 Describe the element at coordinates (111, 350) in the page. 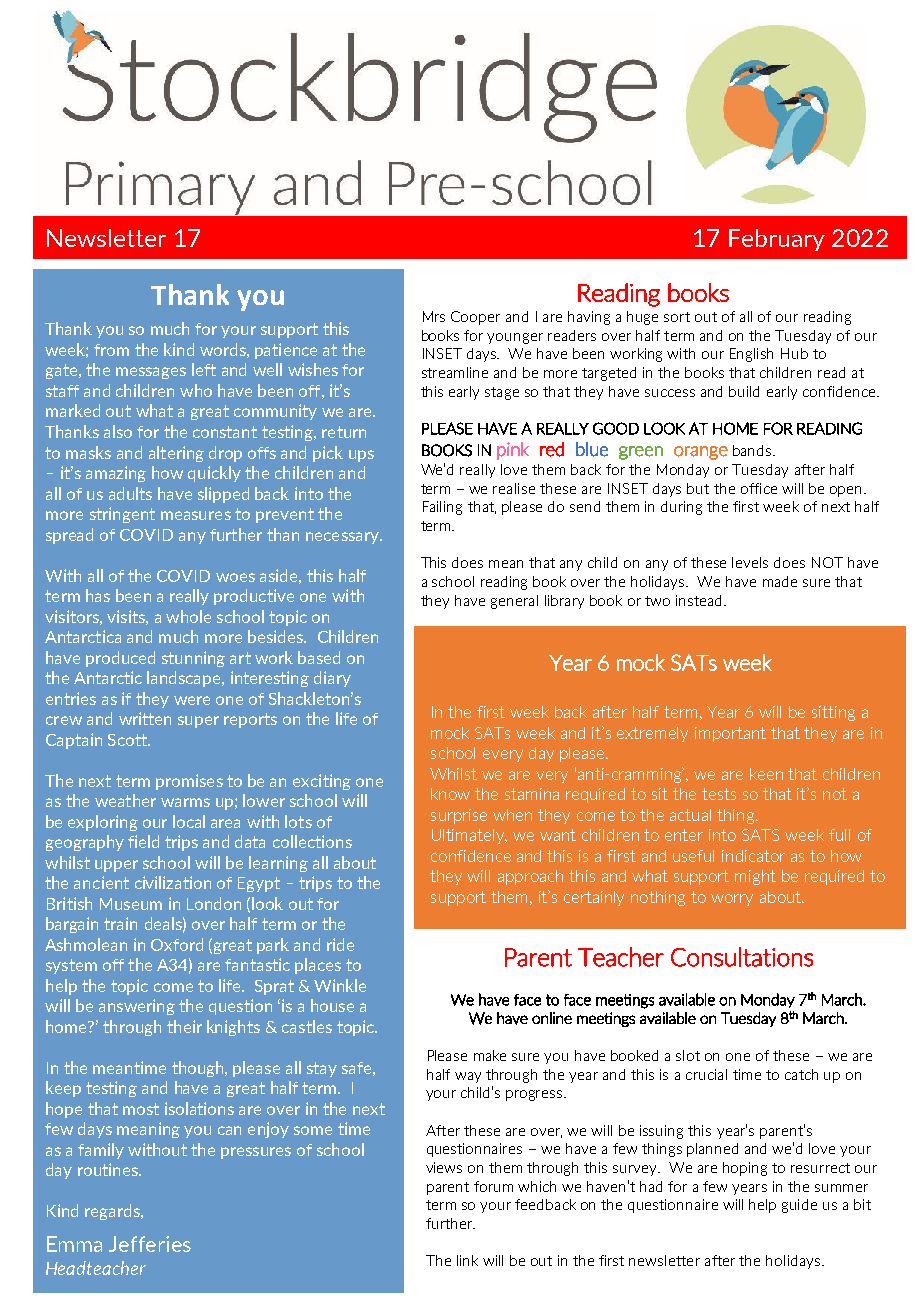

I see `from` at that location.
